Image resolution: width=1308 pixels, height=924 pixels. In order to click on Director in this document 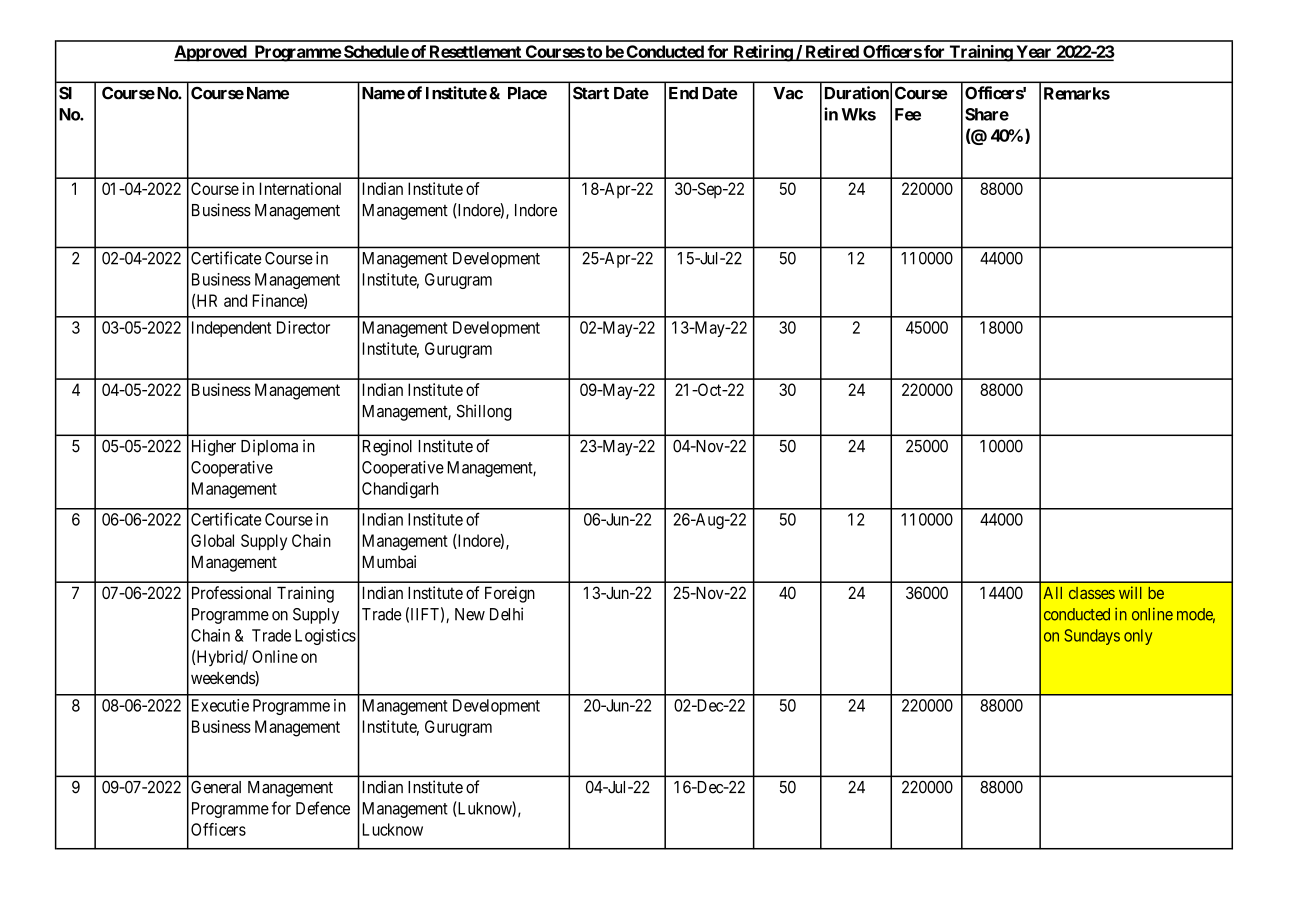, I will do `click(303, 327)`.
